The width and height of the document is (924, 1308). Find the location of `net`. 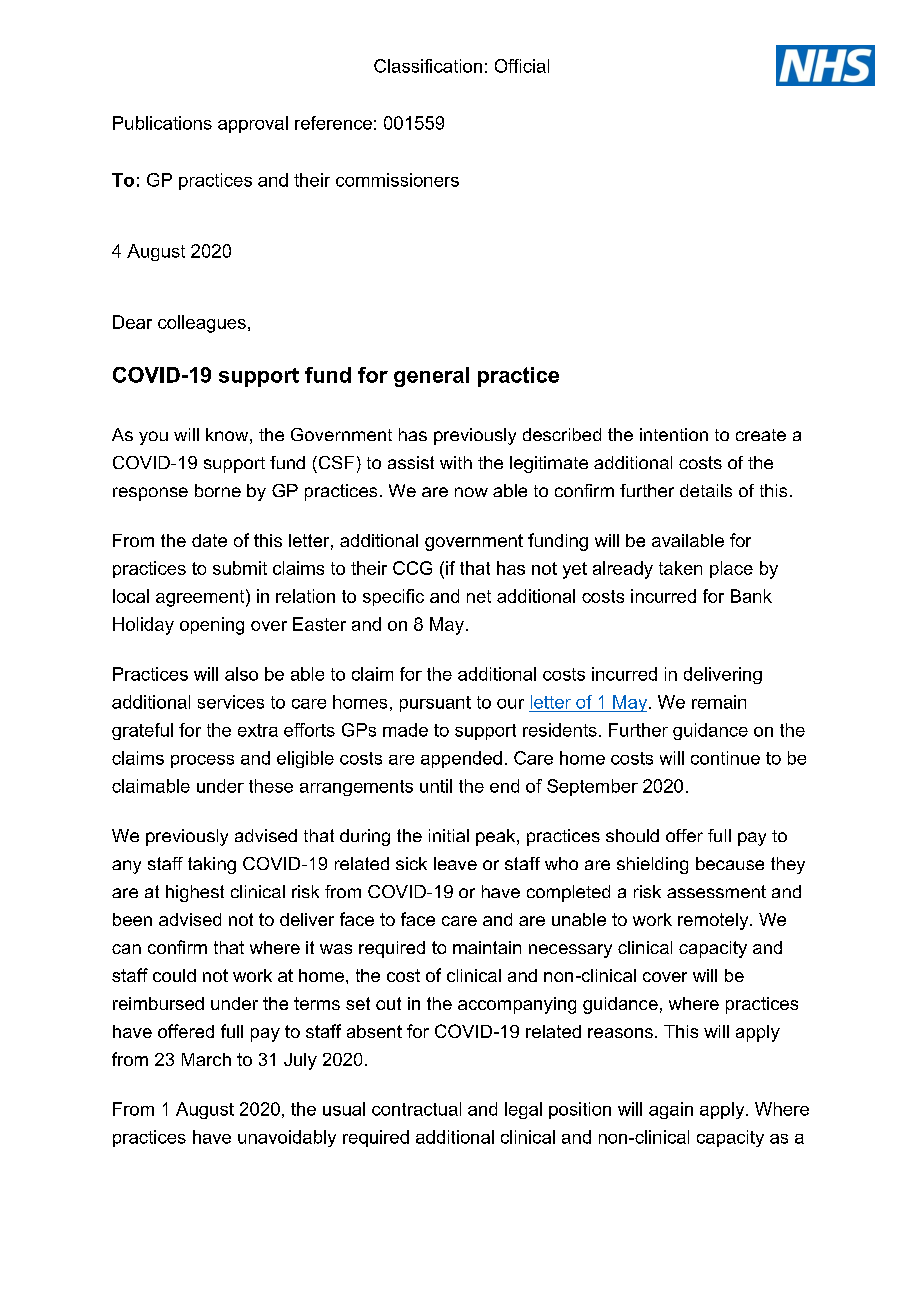

net is located at coordinates (479, 596).
